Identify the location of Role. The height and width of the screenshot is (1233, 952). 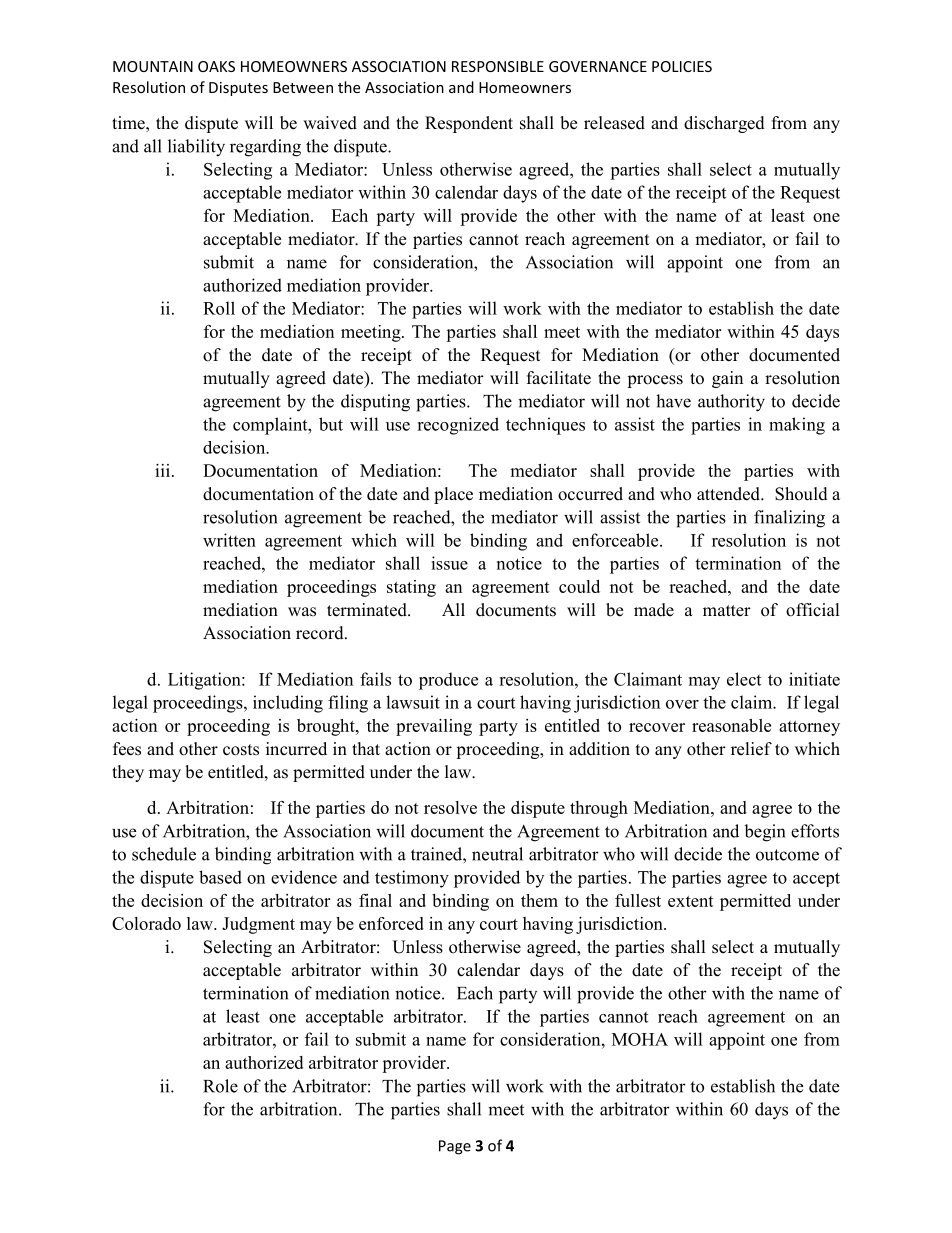
(220, 1086).
